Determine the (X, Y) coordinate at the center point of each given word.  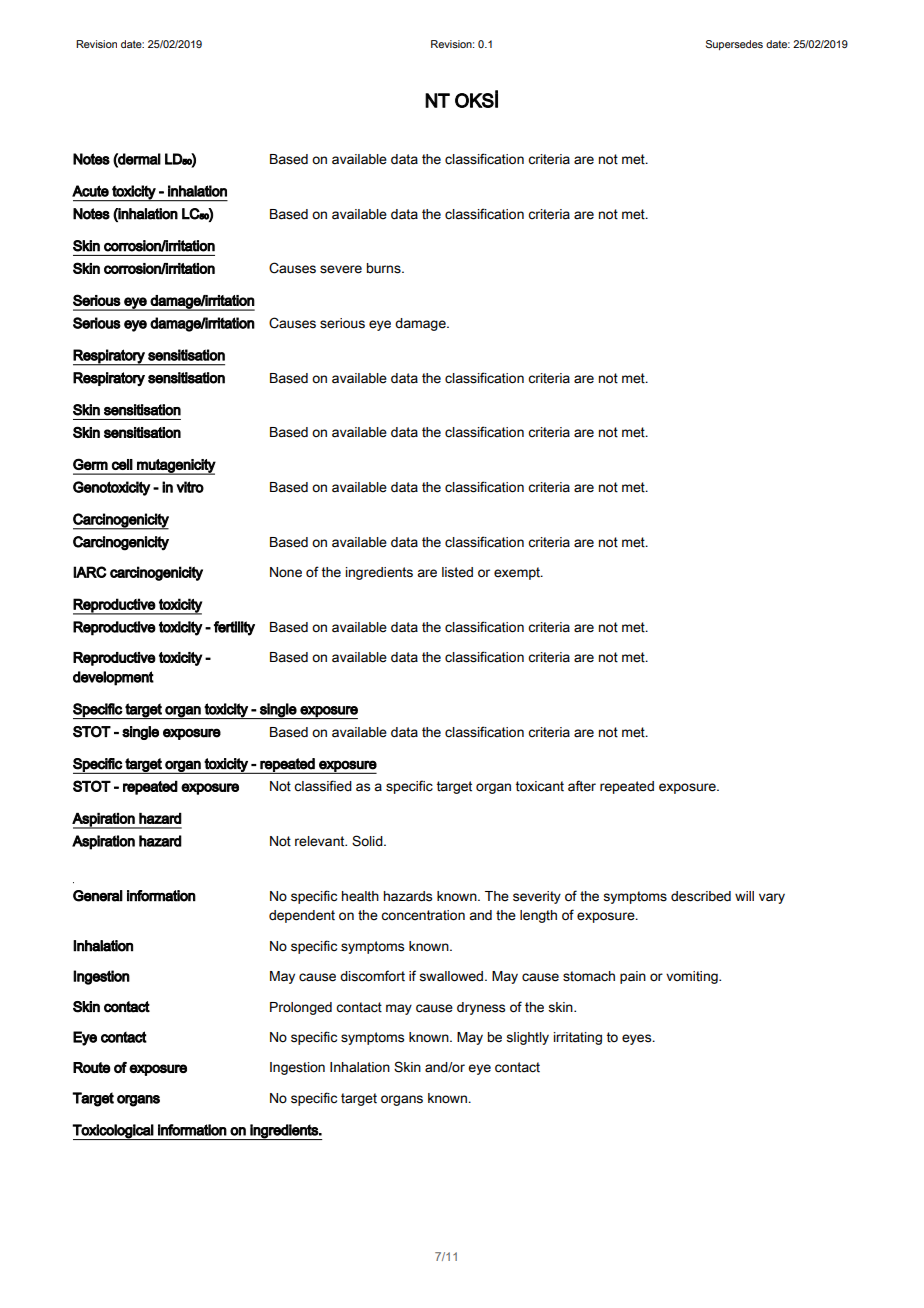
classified (323, 786)
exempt (518, 573)
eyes (638, 1039)
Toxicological (113, 1132)
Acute (90, 191)
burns (385, 268)
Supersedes (734, 45)
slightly (527, 1038)
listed (457, 572)
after (582, 786)
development (113, 678)
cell (122, 464)
